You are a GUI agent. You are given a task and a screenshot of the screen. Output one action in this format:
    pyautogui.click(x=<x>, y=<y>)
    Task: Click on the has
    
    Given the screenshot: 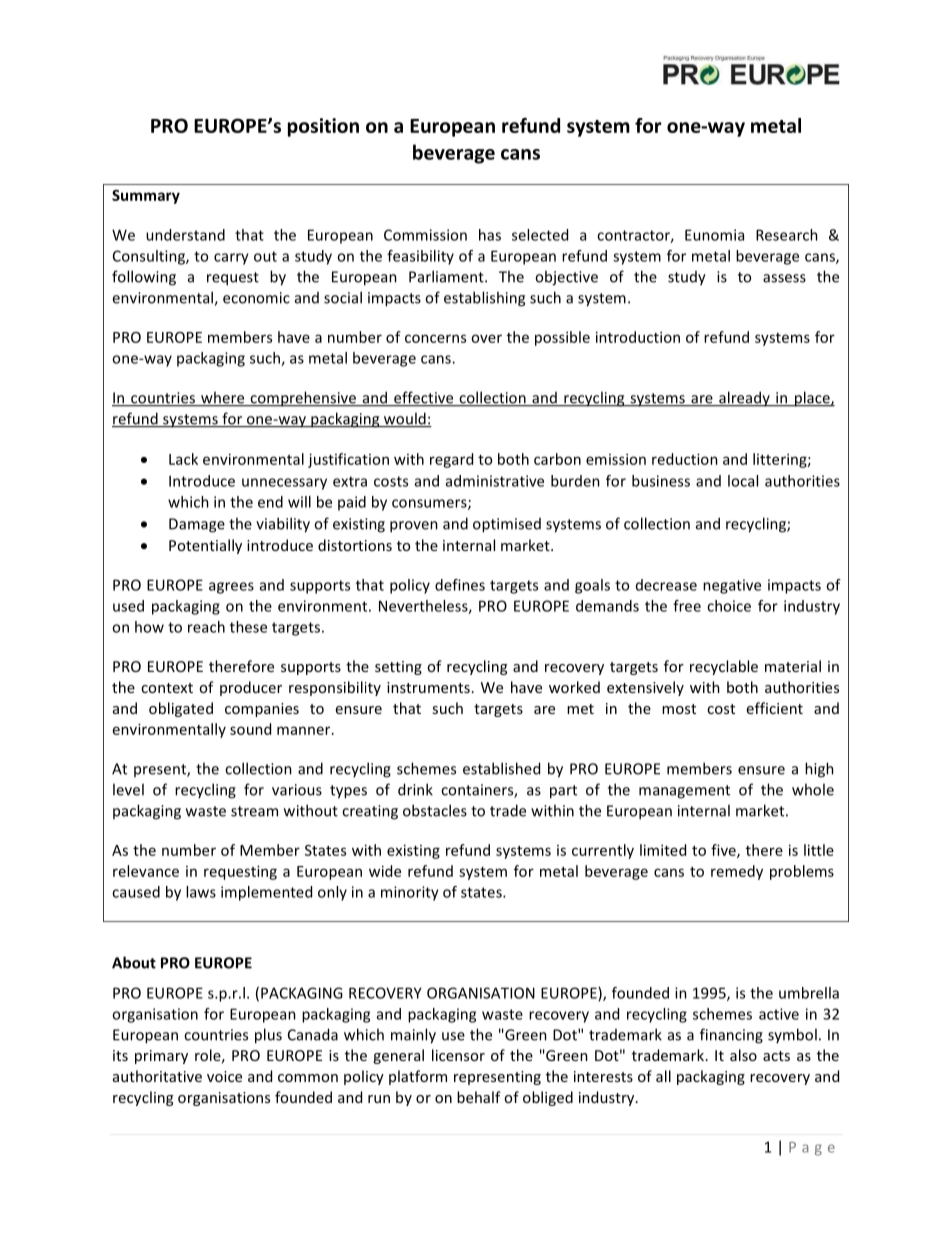 What is the action you would take?
    pyautogui.click(x=490, y=235)
